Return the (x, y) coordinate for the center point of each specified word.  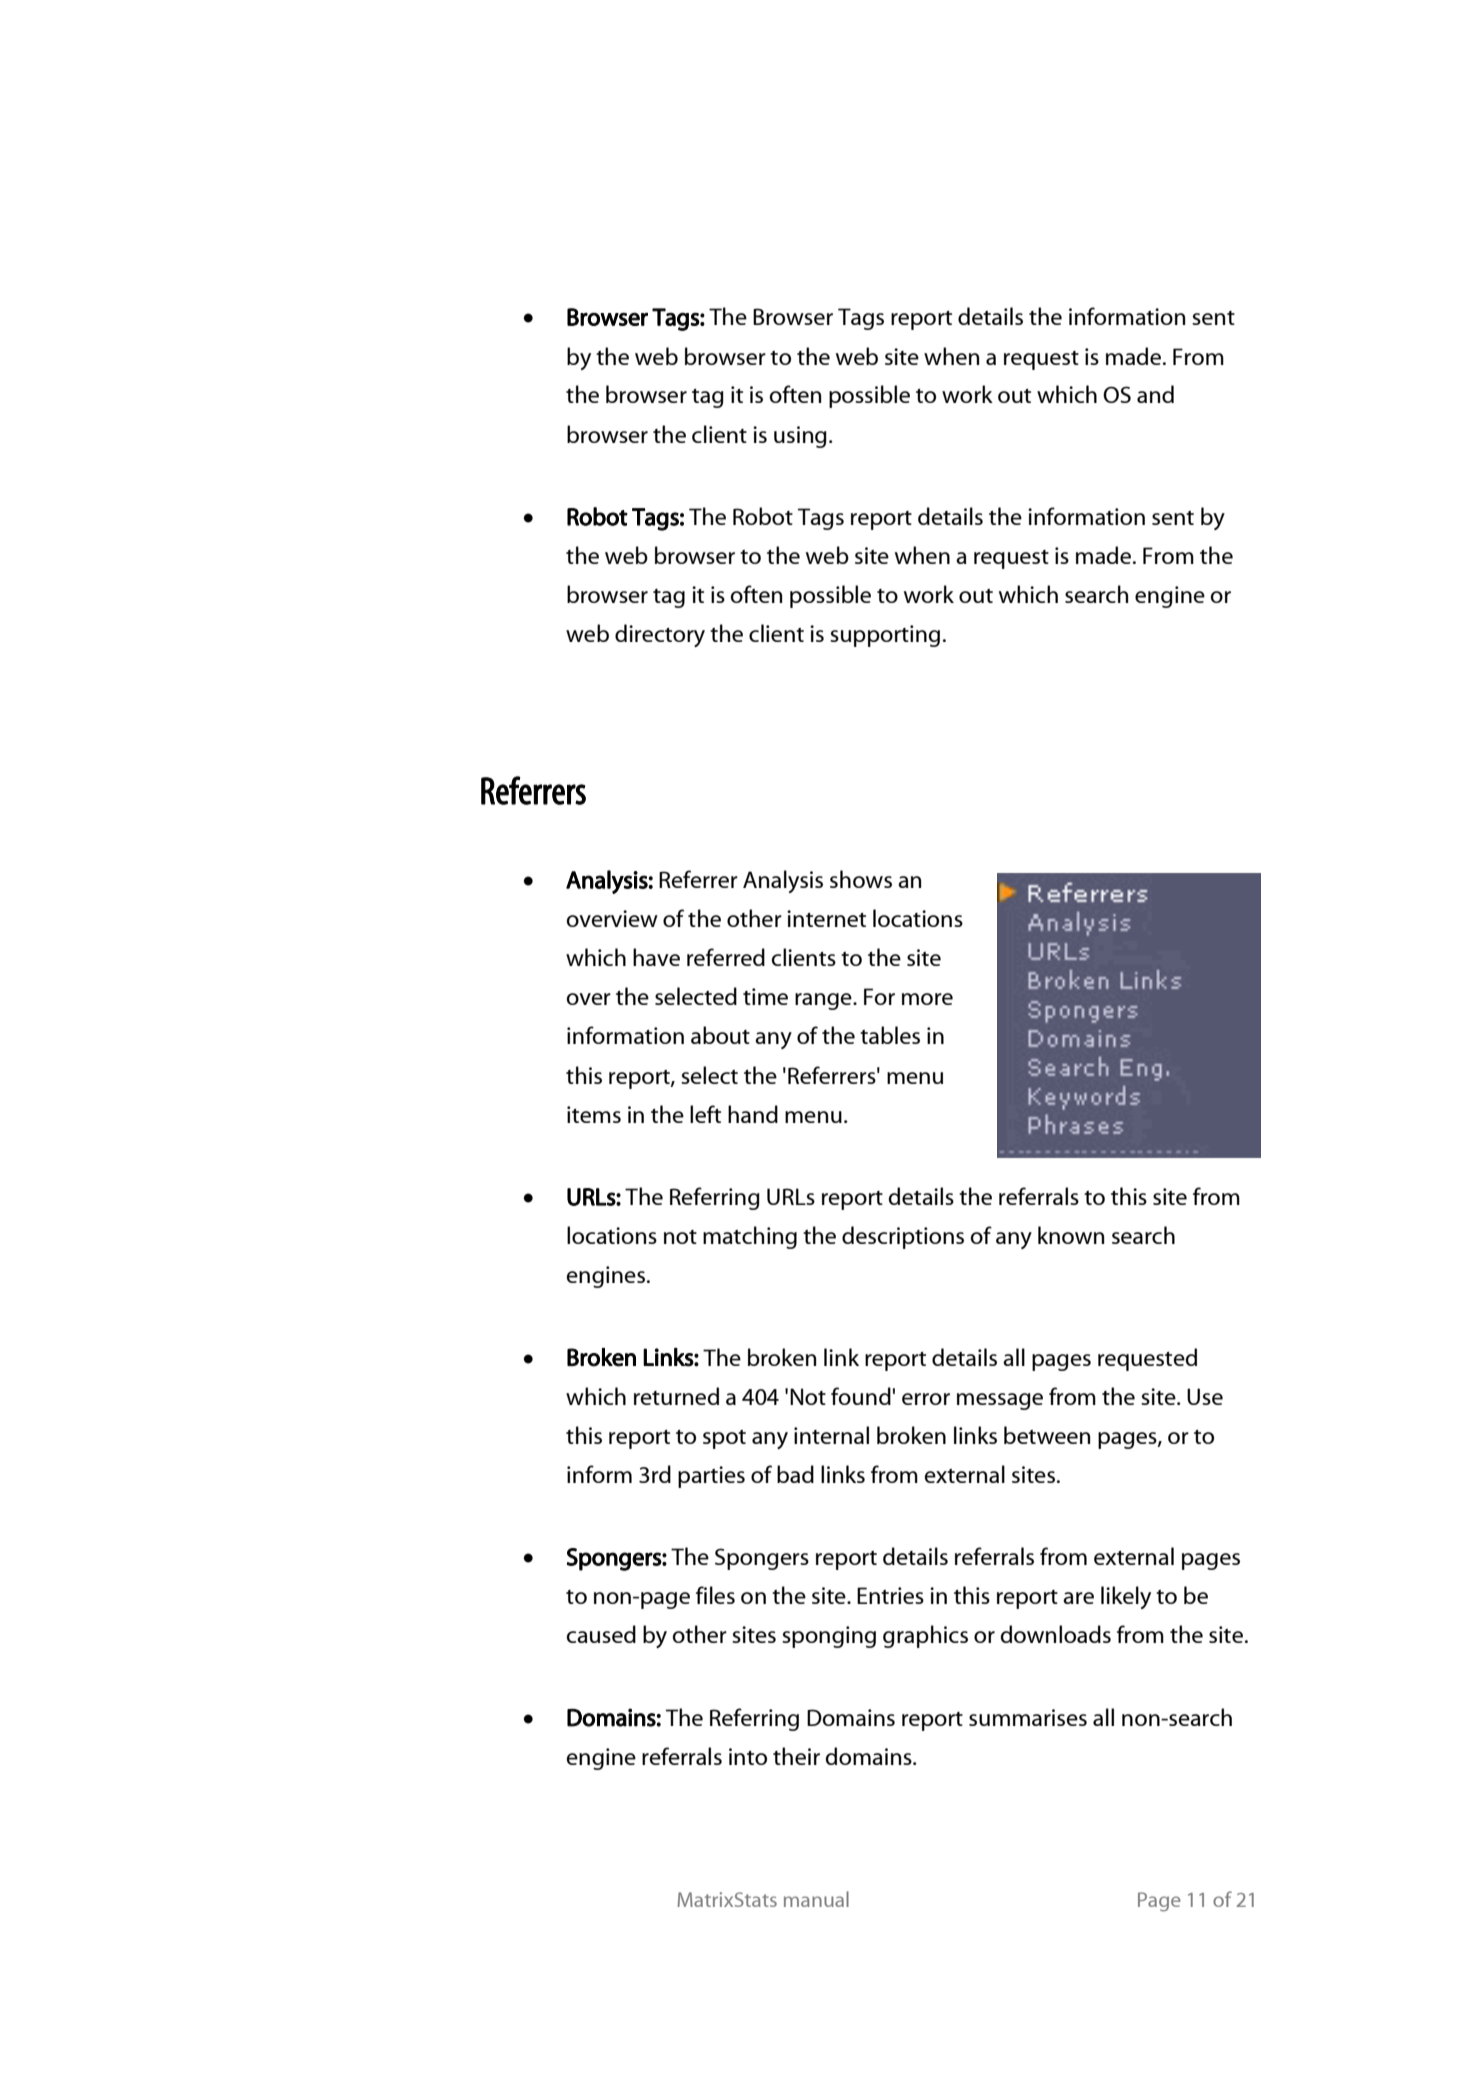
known (1071, 1235)
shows (861, 879)
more (927, 999)
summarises (1028, 1717)
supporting (885, 636)
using (800, 437)
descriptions (903, 1237)
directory (660, 635)
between (1047, 1435)
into (748, 1756)
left (705, 1114)
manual (816, 1899)
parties (711, 1477)
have (656, 957)
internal (831, 1435)
